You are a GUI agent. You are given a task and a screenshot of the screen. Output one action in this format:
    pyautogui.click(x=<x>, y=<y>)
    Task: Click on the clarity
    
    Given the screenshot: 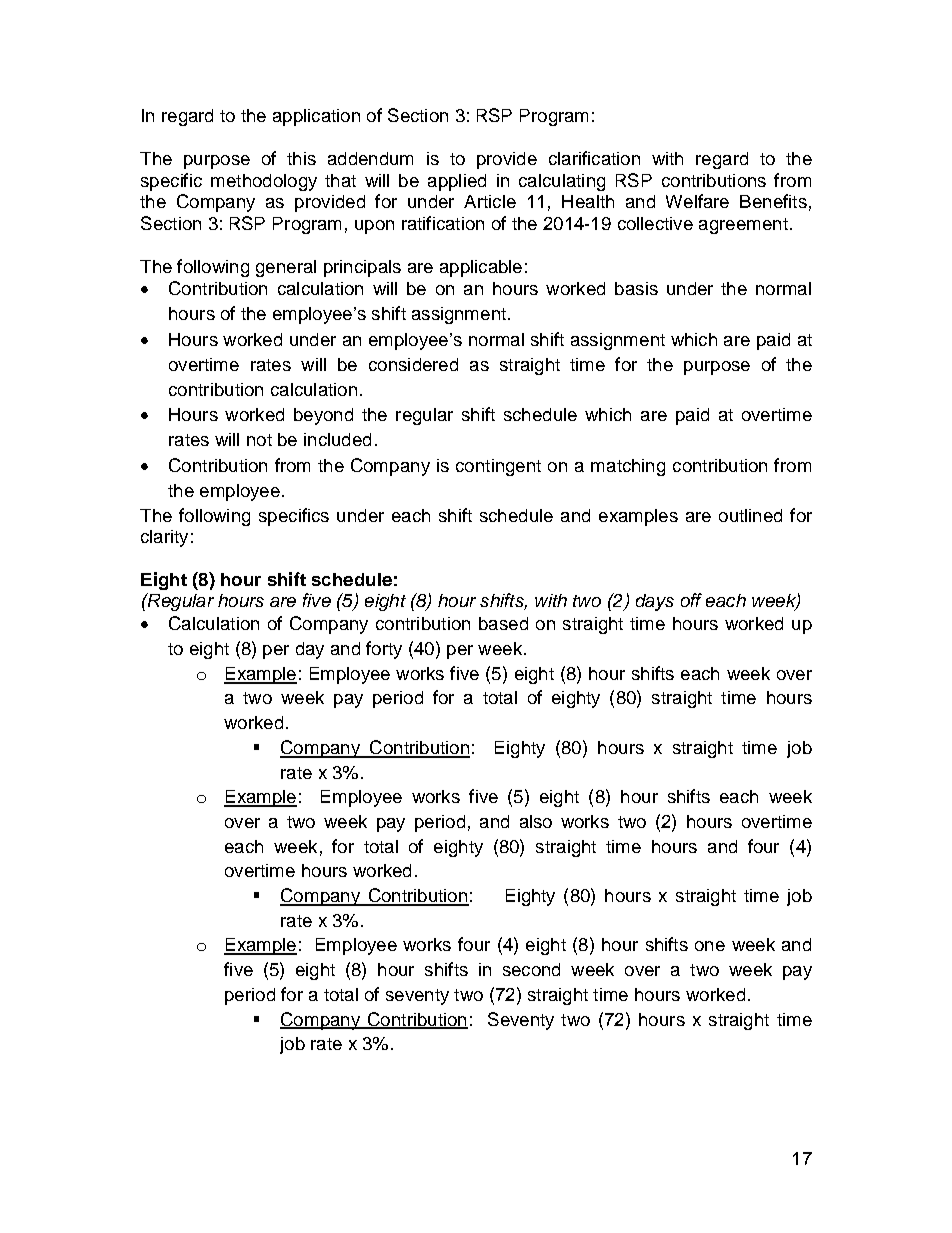 What is the action you would take?
    pyautogui.click(x=164, y=538)
